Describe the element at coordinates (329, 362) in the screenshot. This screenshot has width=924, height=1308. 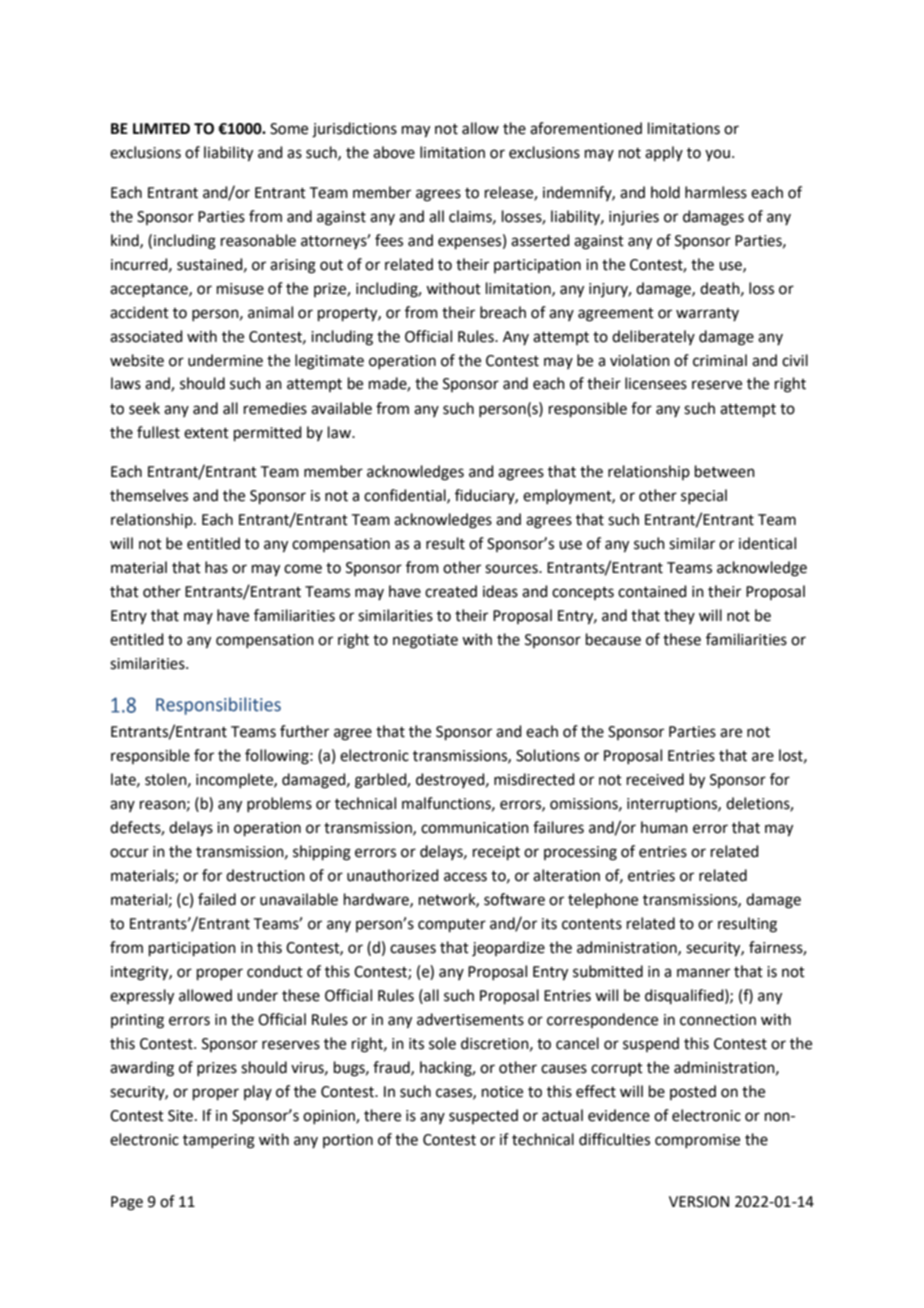
I see `legitimate` at that location.
